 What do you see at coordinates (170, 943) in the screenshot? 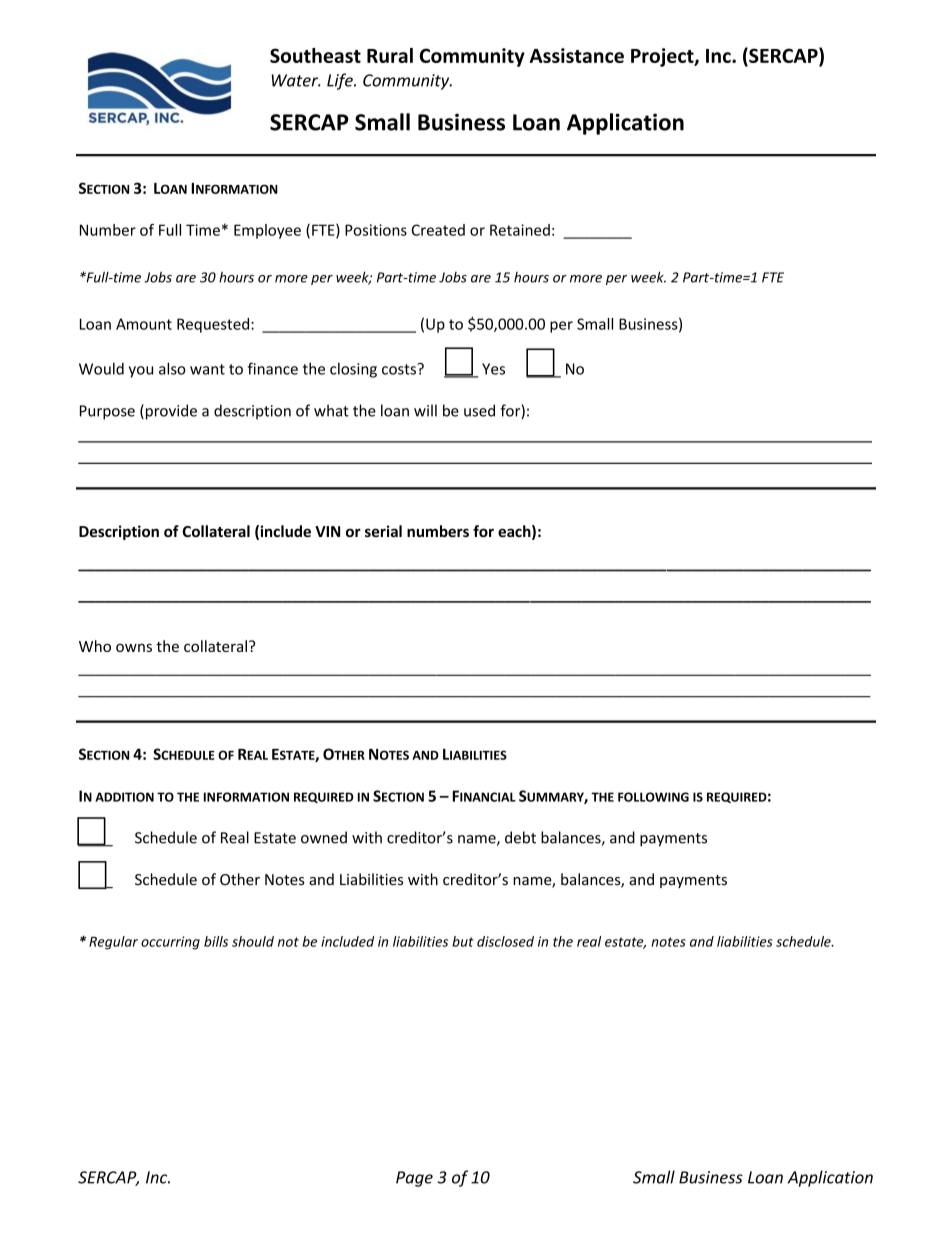
I see `occurring` at bounding box center [170, 943].
